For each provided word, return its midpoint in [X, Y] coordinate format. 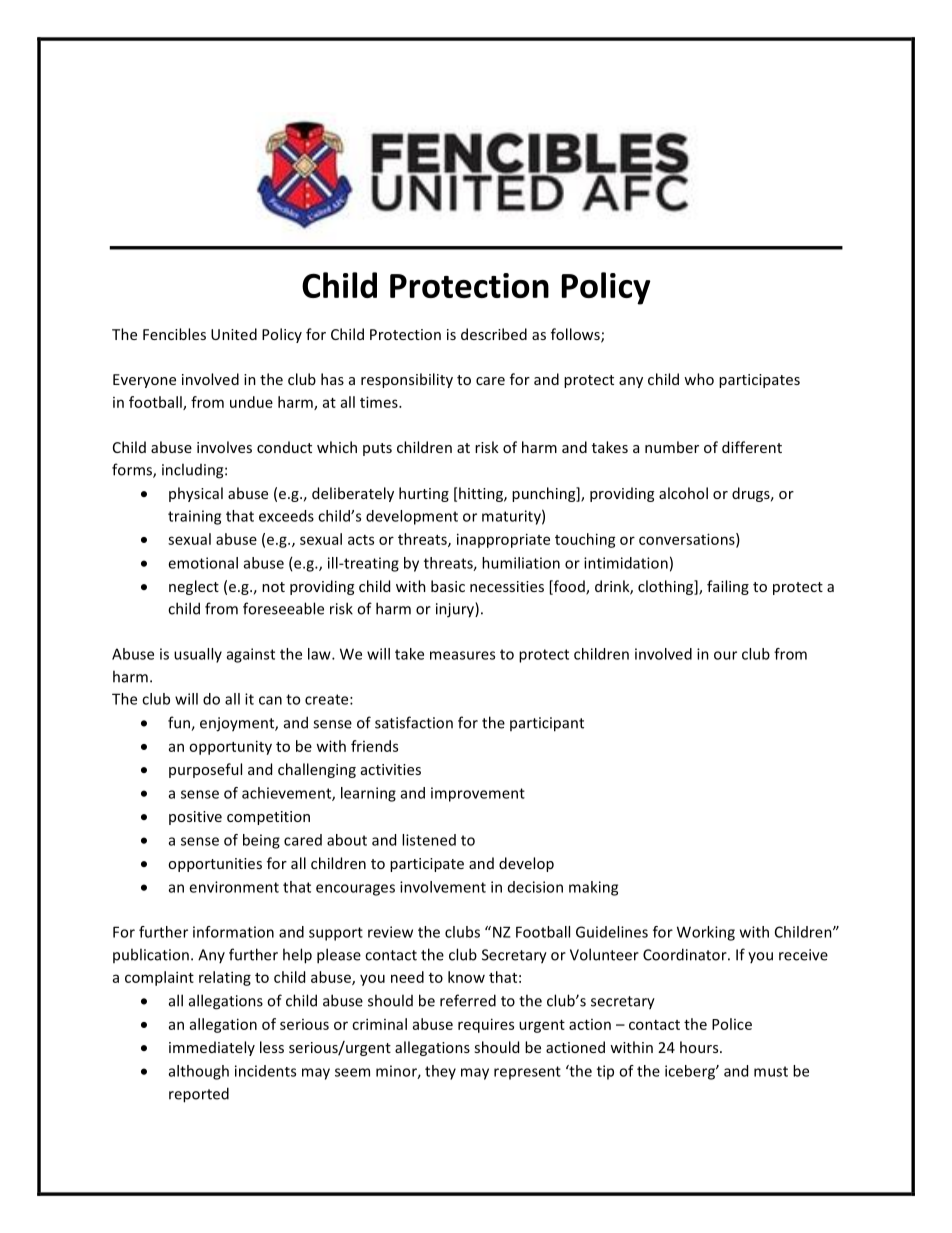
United [234, 334]
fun [180, 723]
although [199, 1072]
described [494, 334]
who [699, 379]
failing [728, 587]
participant [547, 724]
